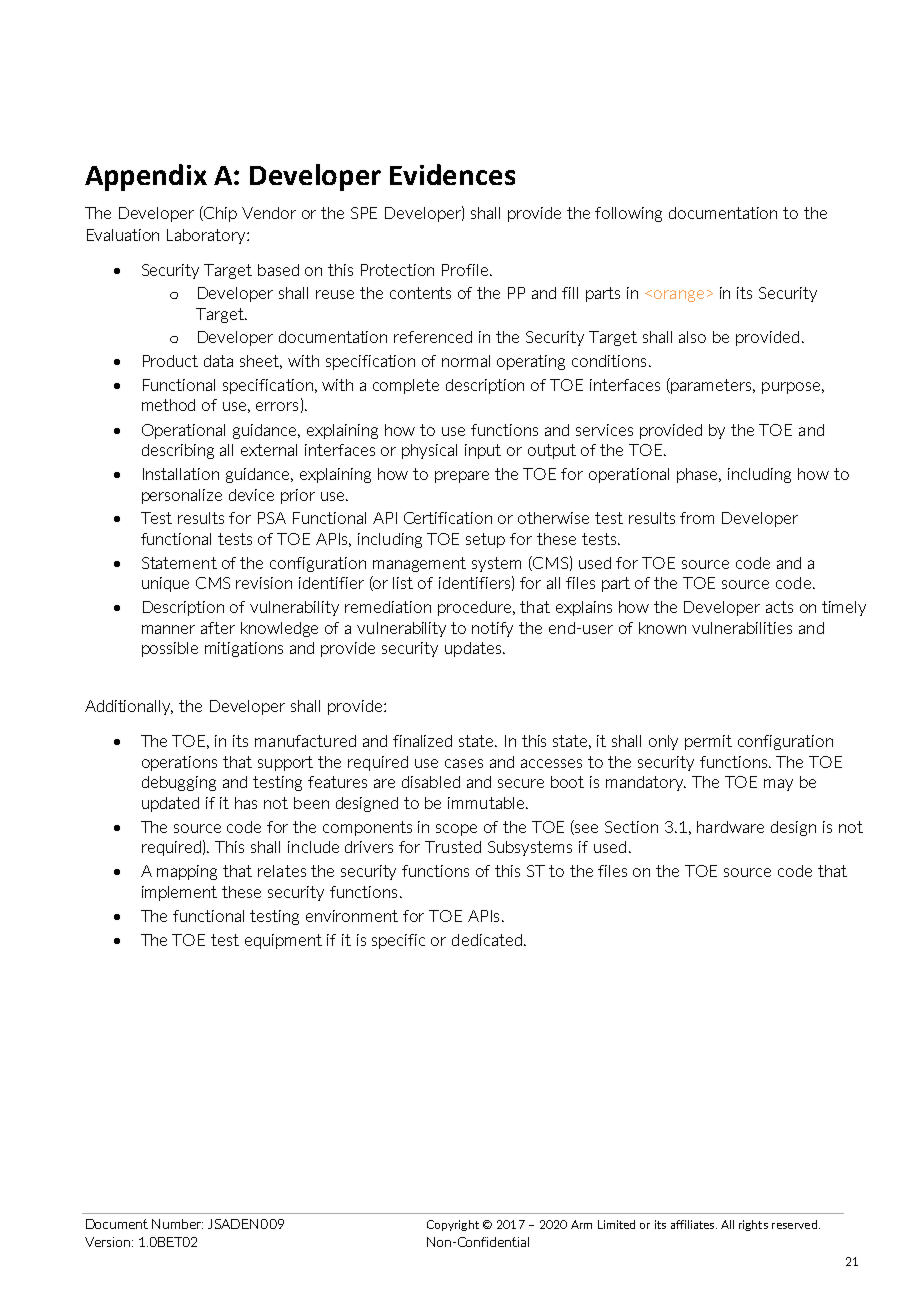 This screenshot has height=1308, width=924. What do you see at coordinates (422, 741) in the screenshot?
I see `finalized` at bounding box center [422, 741].
